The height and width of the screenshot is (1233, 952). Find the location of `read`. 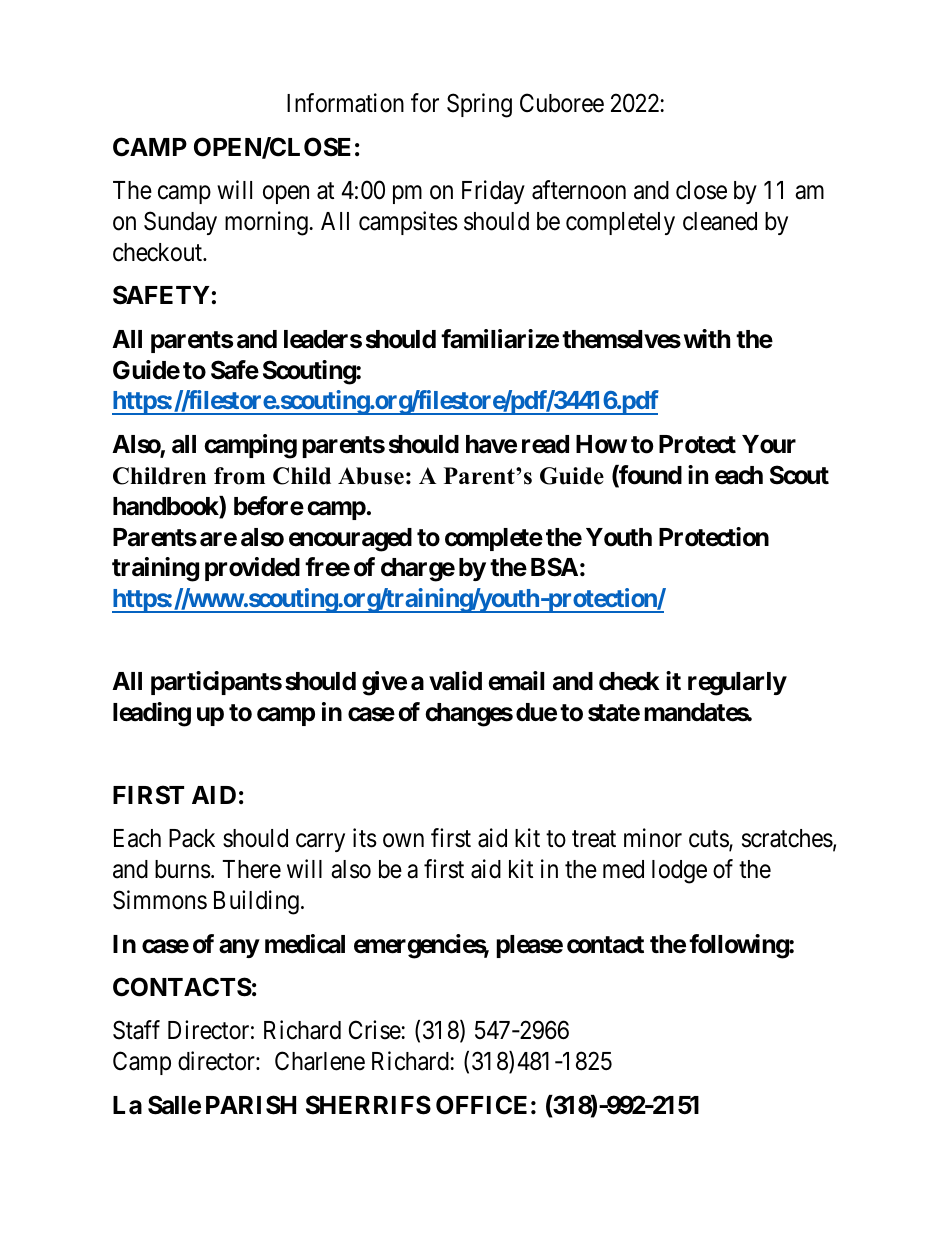

read is located at coordinates (545, 444).
